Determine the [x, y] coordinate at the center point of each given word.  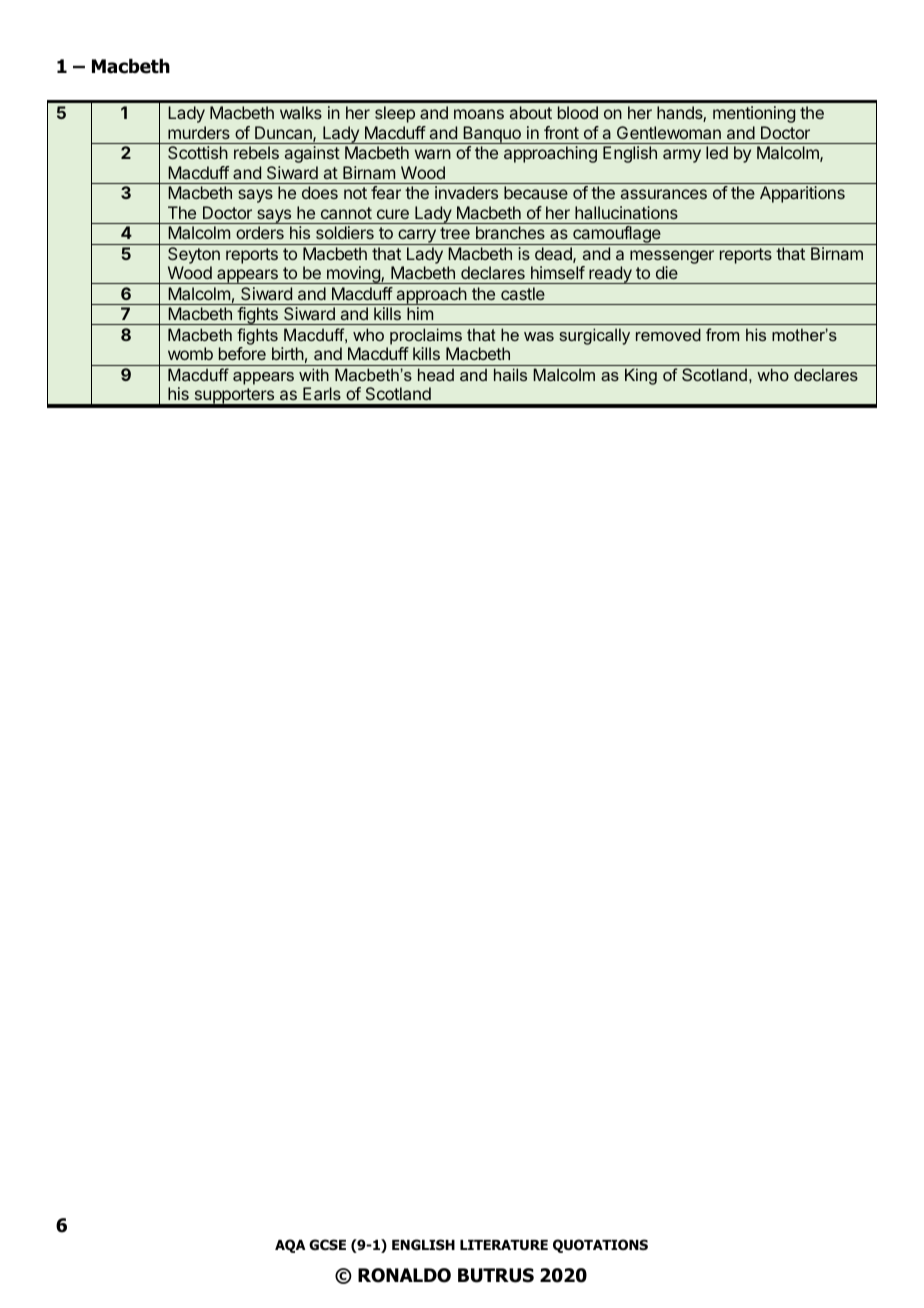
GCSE [327, 1244]
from [722, 334]
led [717, 152]
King [641, 376]
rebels [256, 152]
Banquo [492, 135]
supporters [234, 397]
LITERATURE [504, 1245]
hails [510, 374]
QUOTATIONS [600, 1246]
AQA [290, 1246]
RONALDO [404, 1275]
